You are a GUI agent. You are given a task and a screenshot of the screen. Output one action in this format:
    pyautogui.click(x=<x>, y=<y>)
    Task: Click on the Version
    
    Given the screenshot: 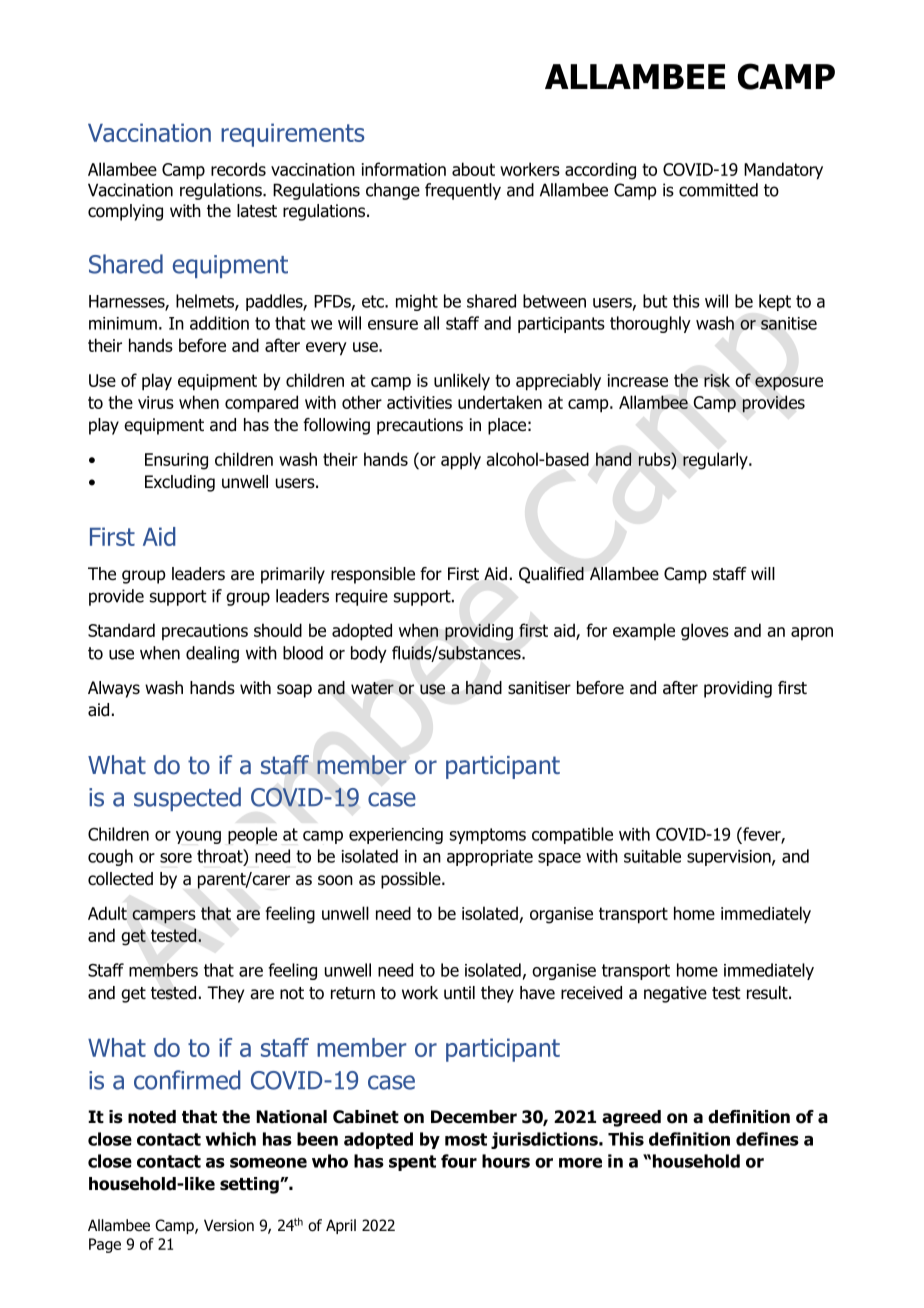 What is the action you would take?
    pyautogui.click(x=229, y=1225)
